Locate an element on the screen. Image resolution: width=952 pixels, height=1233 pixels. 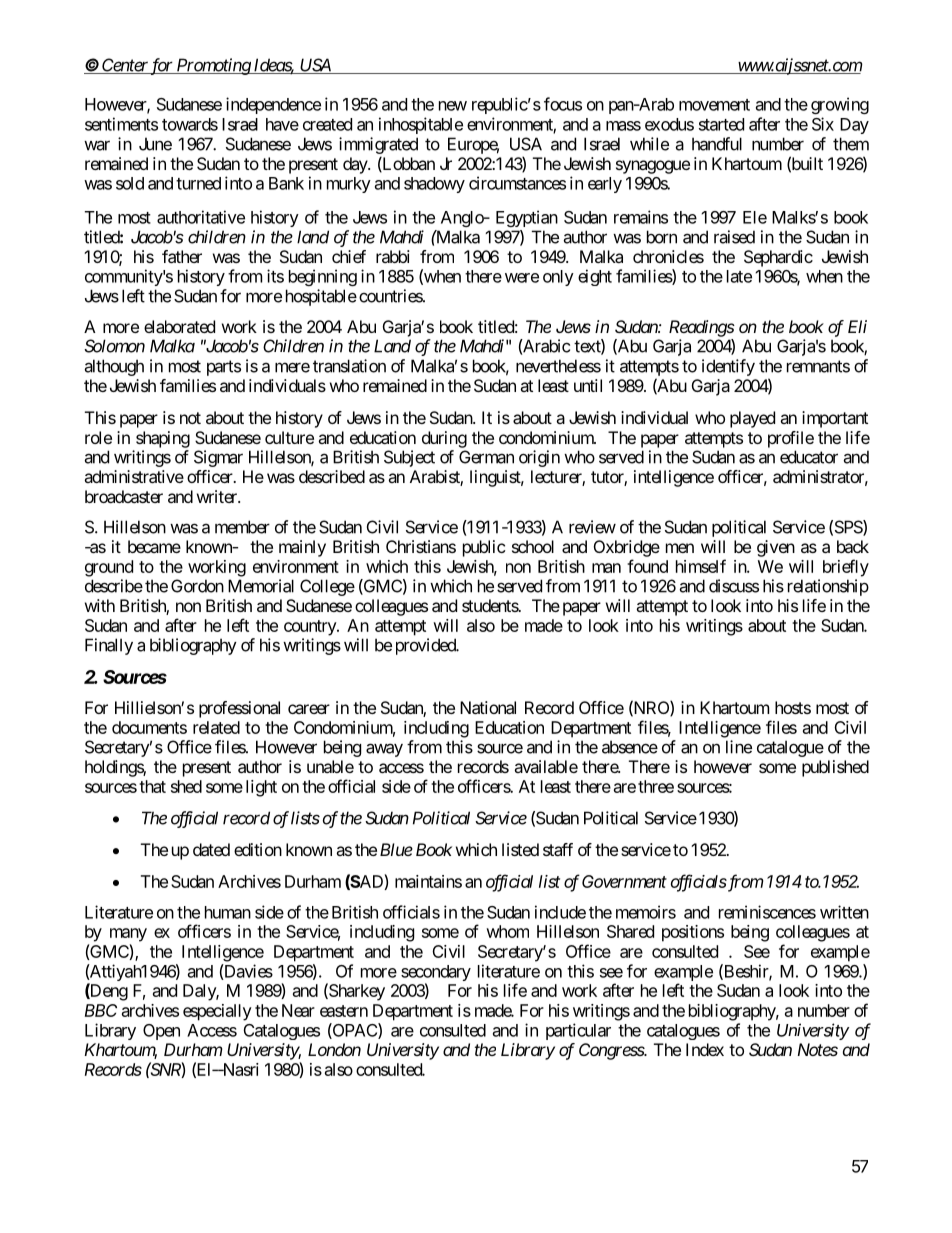
played is located at coordinates (752, 419).
